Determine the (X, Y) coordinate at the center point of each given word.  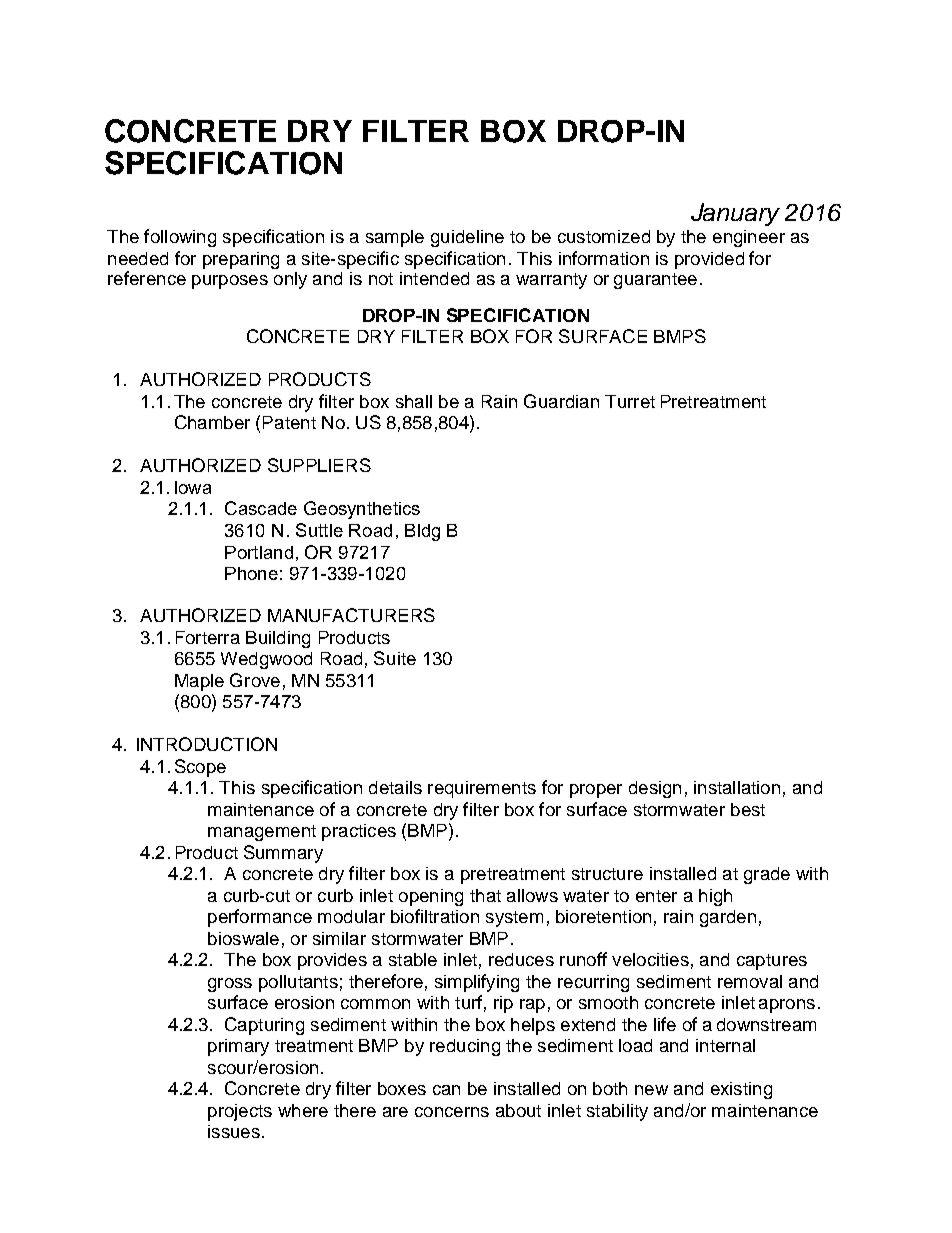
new (651, 1090)
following (180, 238)
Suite (395, 658)
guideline (467, 238)
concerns (452, 1112)
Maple (199, 682)
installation (737, 787)
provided (709, 260)
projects (240, 1112)
